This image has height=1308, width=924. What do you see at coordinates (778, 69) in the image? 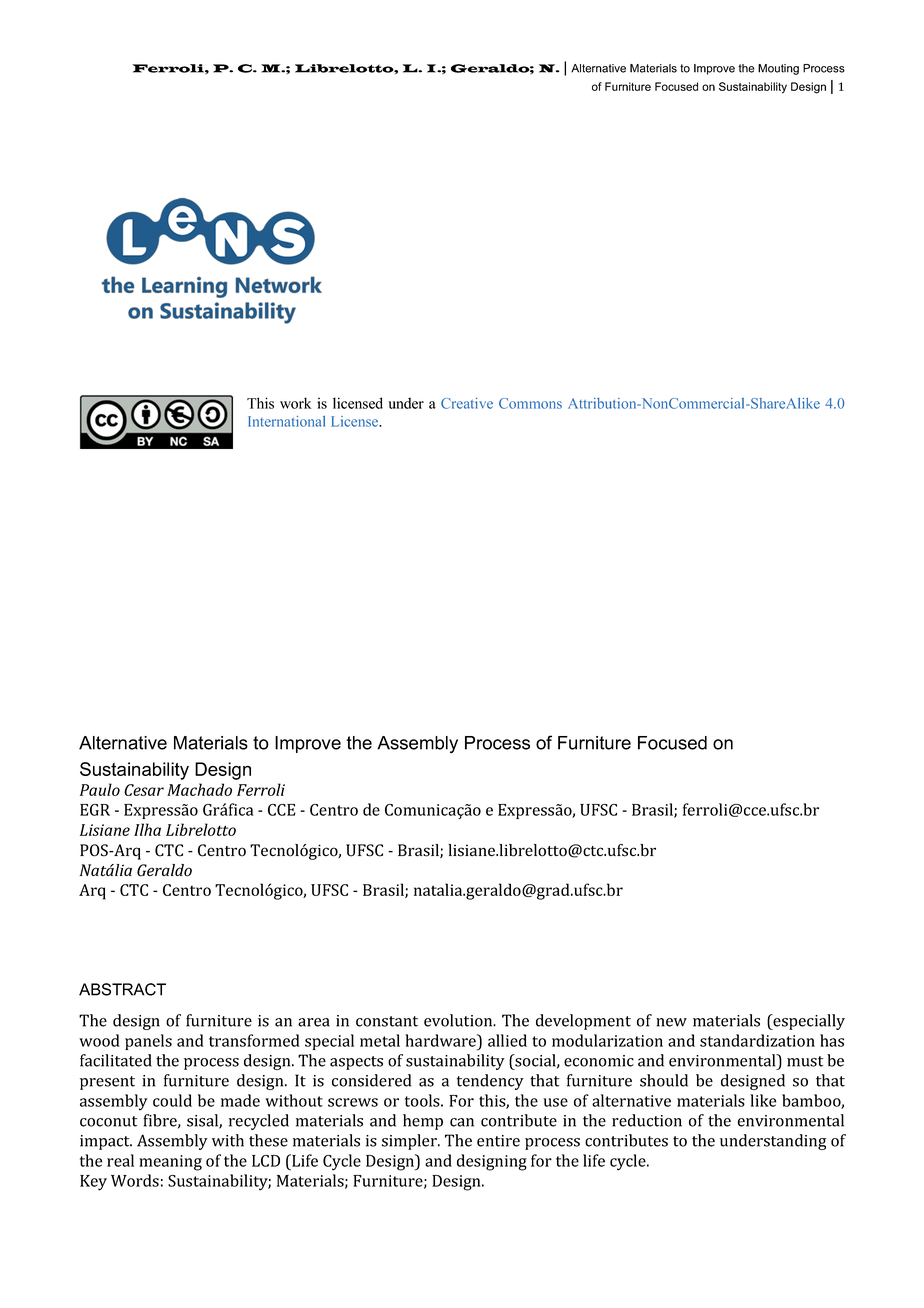
I see `Mouting` at bounding box center [778, 69].
